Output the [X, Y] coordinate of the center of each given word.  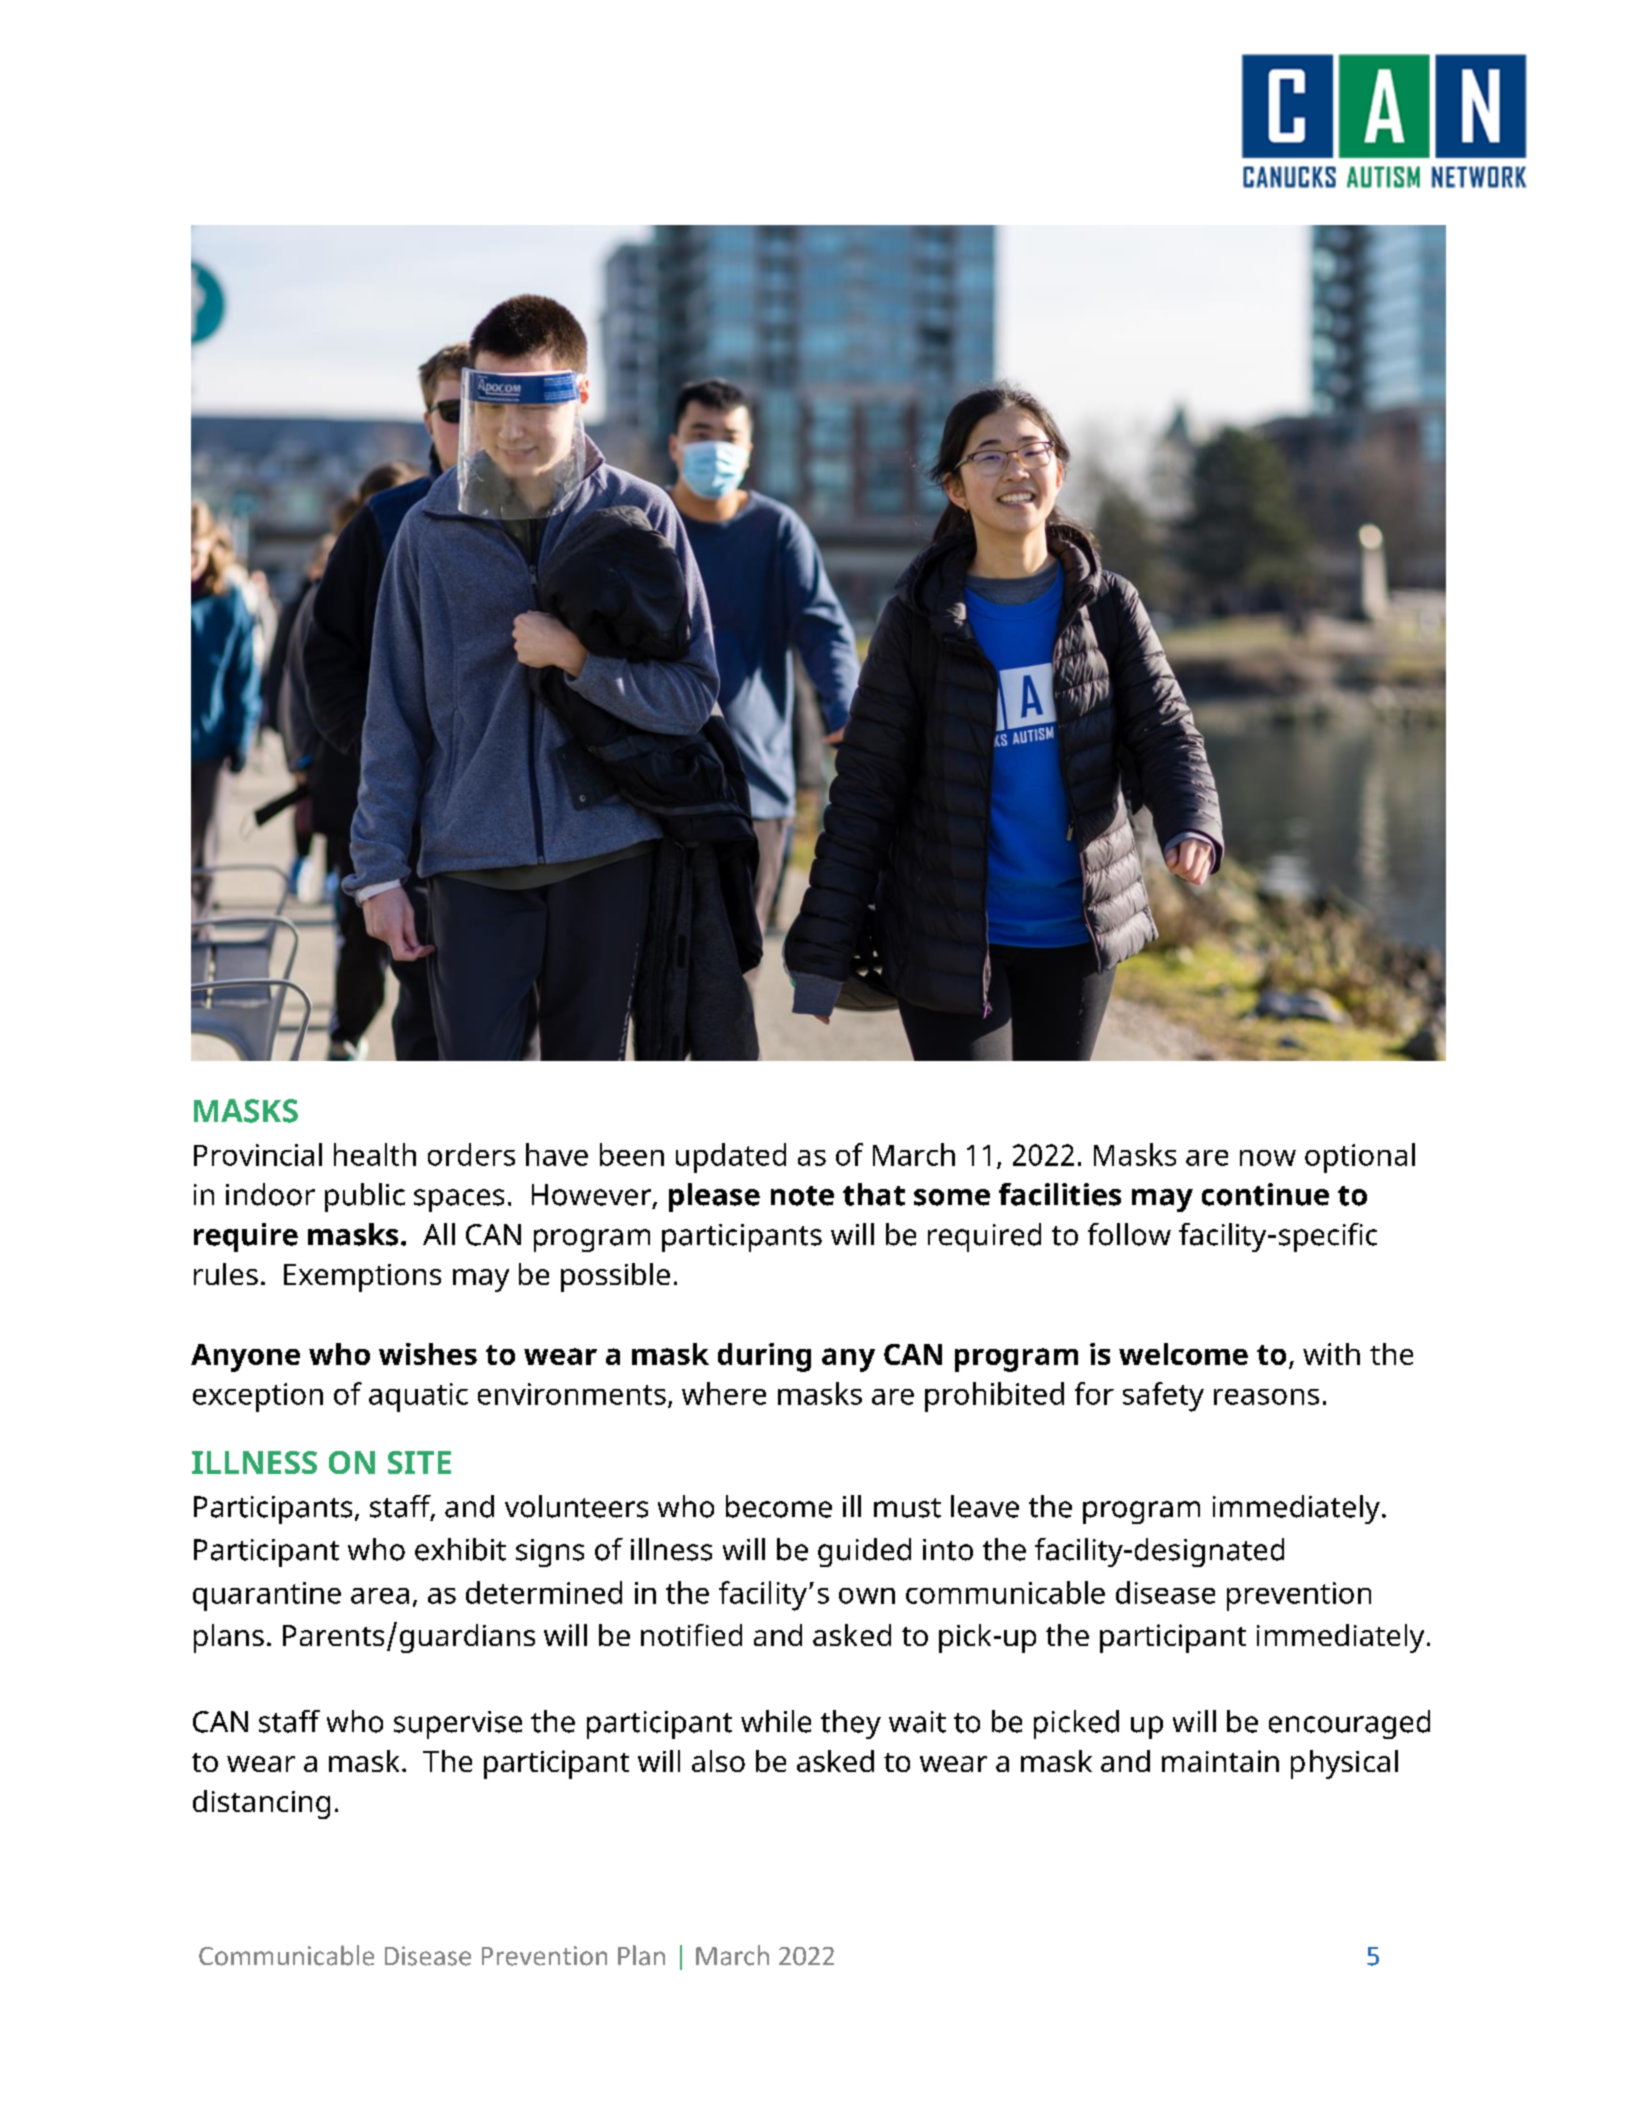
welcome [1183, 1354]
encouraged [1349, 1724]
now [1268, 1158]
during [764, 1357]
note [802, 1196]
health [375, 1154]
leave [985, 1506]
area [380, 1596]
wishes [428, 1354]
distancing [261, 1804]
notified [691, 1635]
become [779, 1506]
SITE [419, 1462]
